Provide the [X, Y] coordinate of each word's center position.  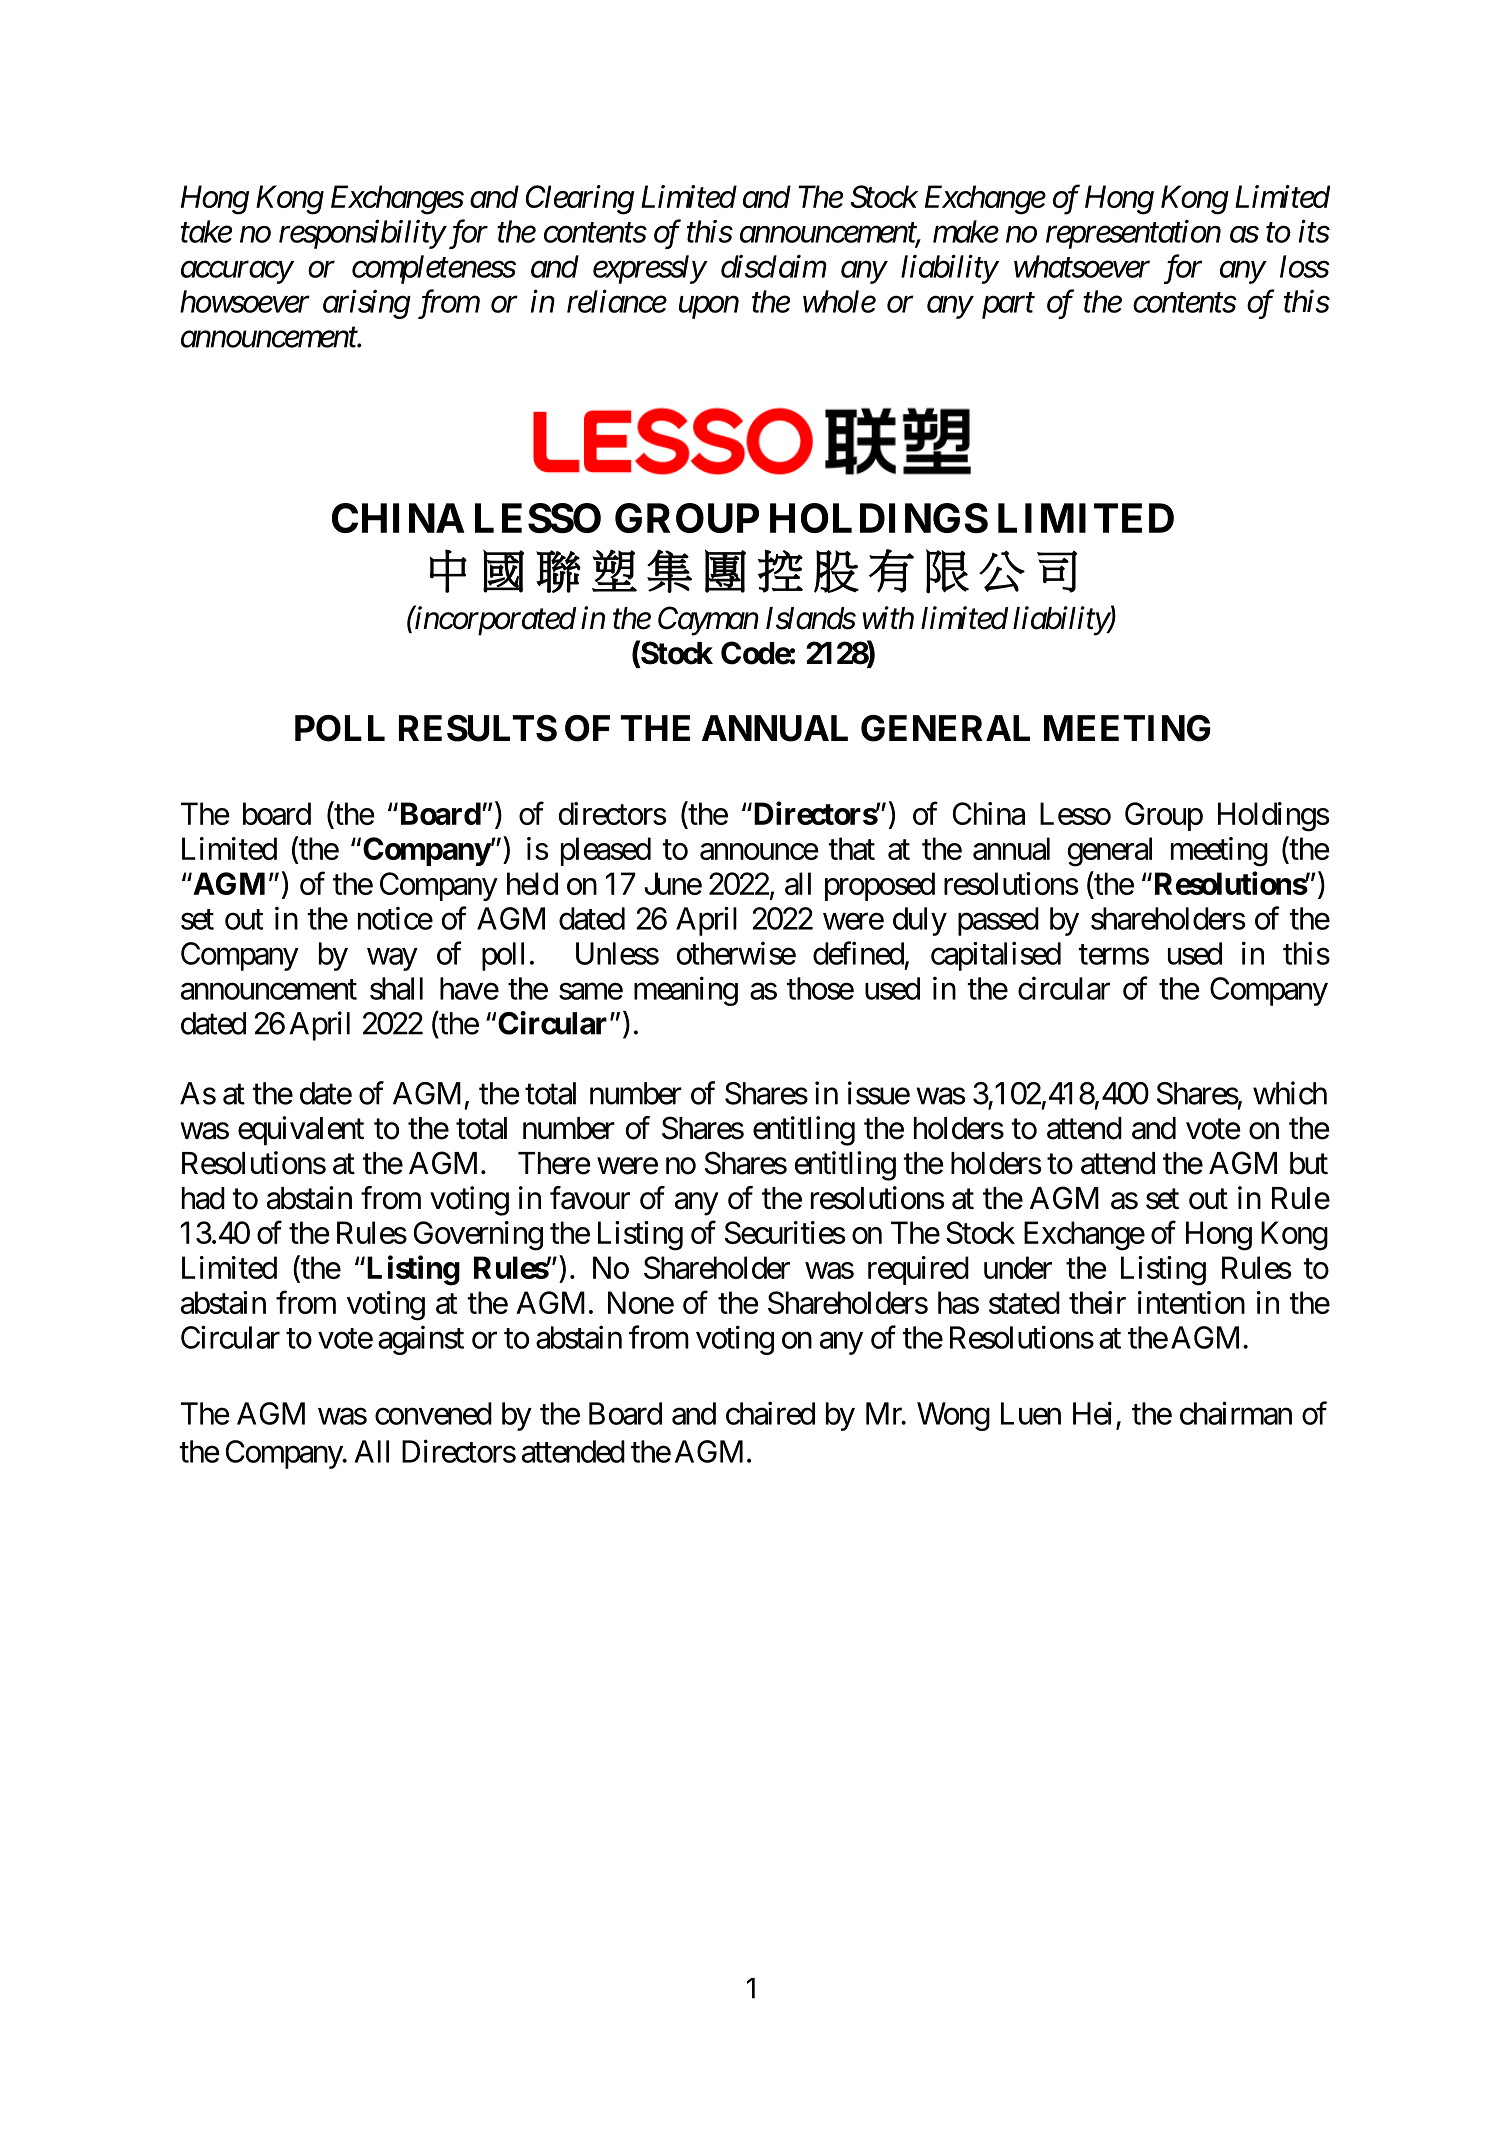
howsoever [245, 301]
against [421, 1340]
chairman [1236, 1413]
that [851, 848]
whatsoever [1082, 266]
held [532, 883]
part [1008, 306]
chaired [770, 1413]
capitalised [996, 956]
